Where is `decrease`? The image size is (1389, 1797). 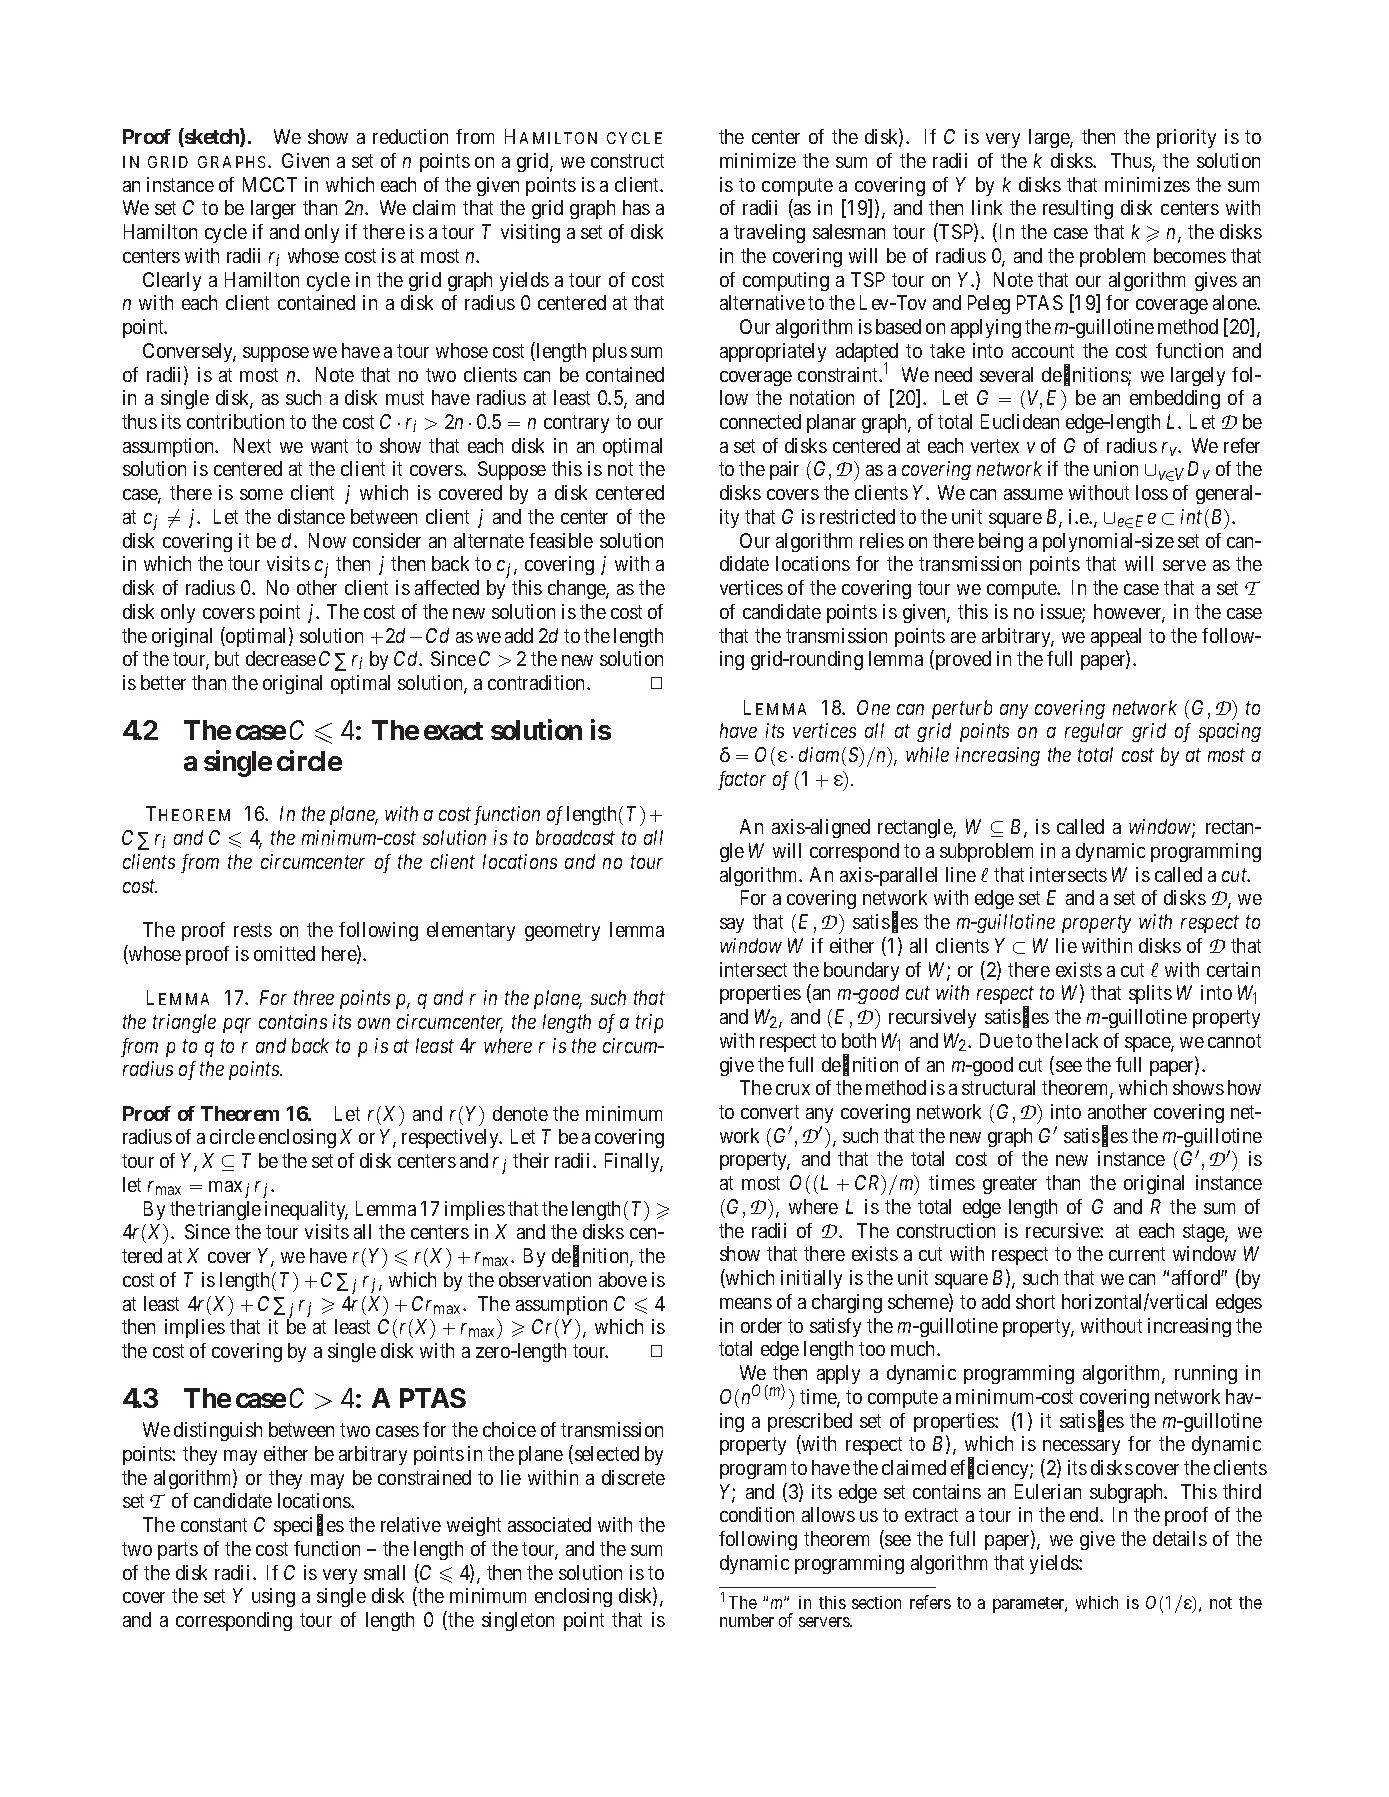
decrease is located at coordinates (281, 658).
